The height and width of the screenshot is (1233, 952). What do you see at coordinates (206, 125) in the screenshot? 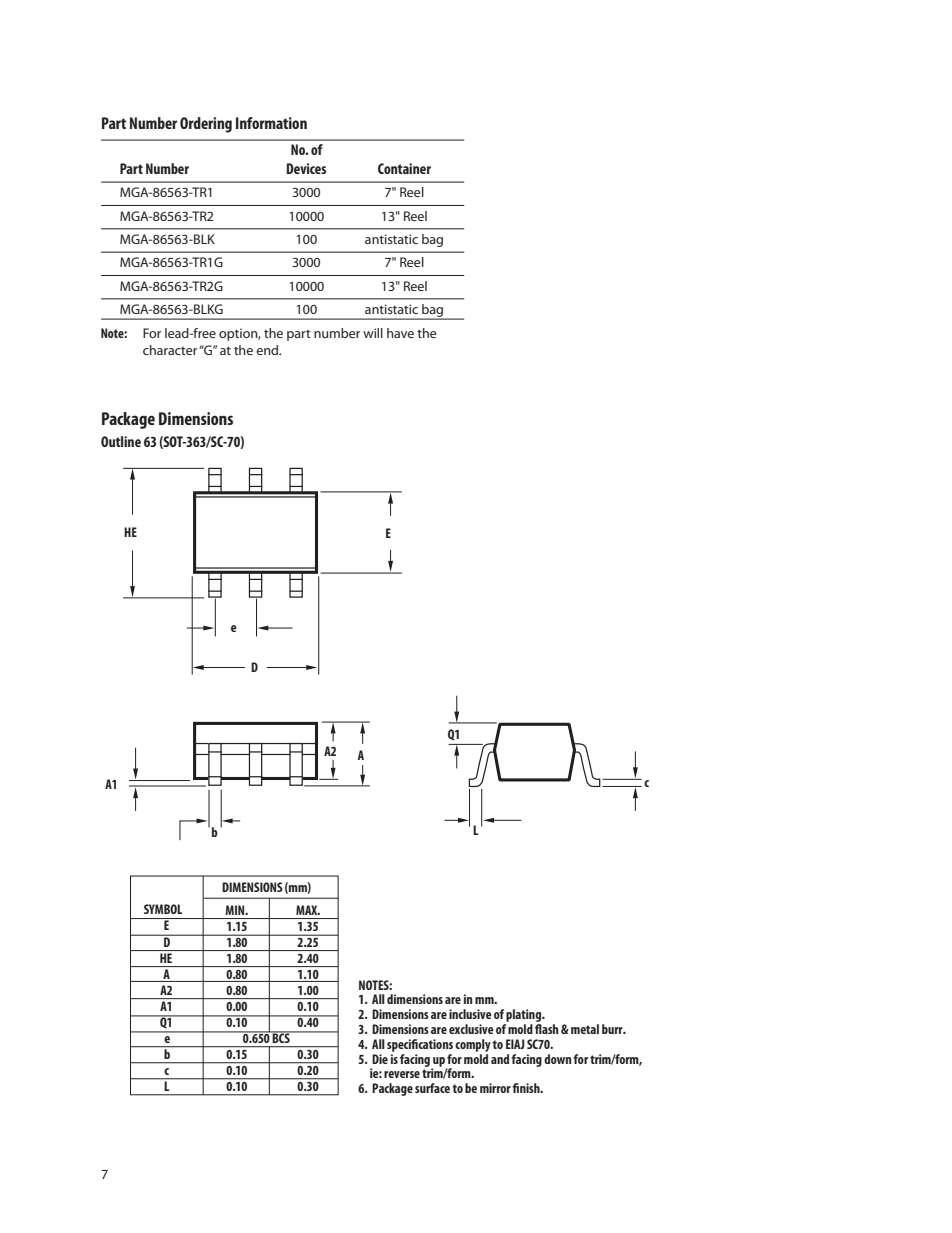
I see `Ordering` at bounding box center [206, 125].
